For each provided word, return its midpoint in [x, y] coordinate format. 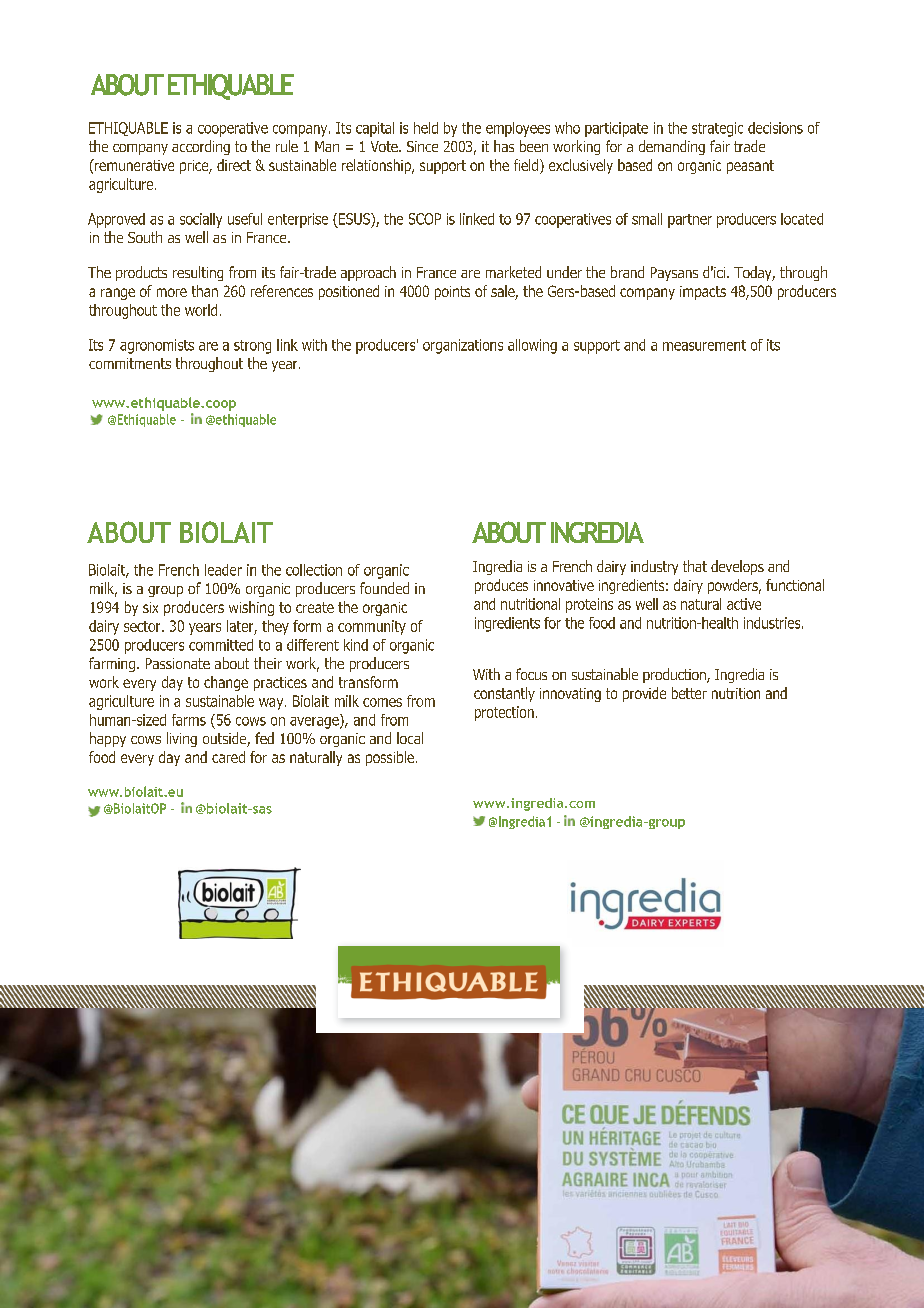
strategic [717, 129]
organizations [463, 346]
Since [422, 146]
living [182, 739]
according [201, 147]
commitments [130, 363]
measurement [704, 345]
